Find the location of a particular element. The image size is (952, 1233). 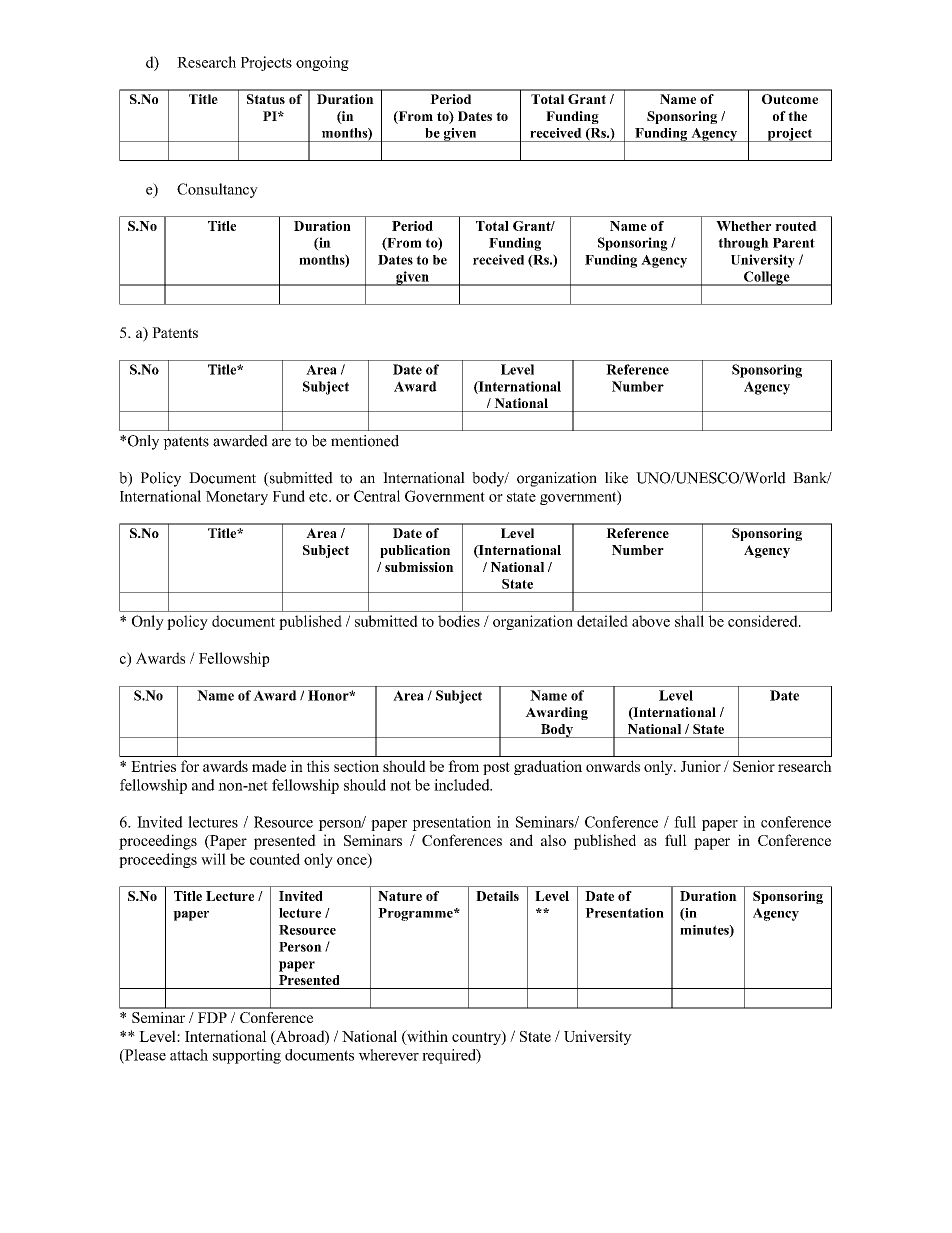

post is located at coordinates (496, 768).
